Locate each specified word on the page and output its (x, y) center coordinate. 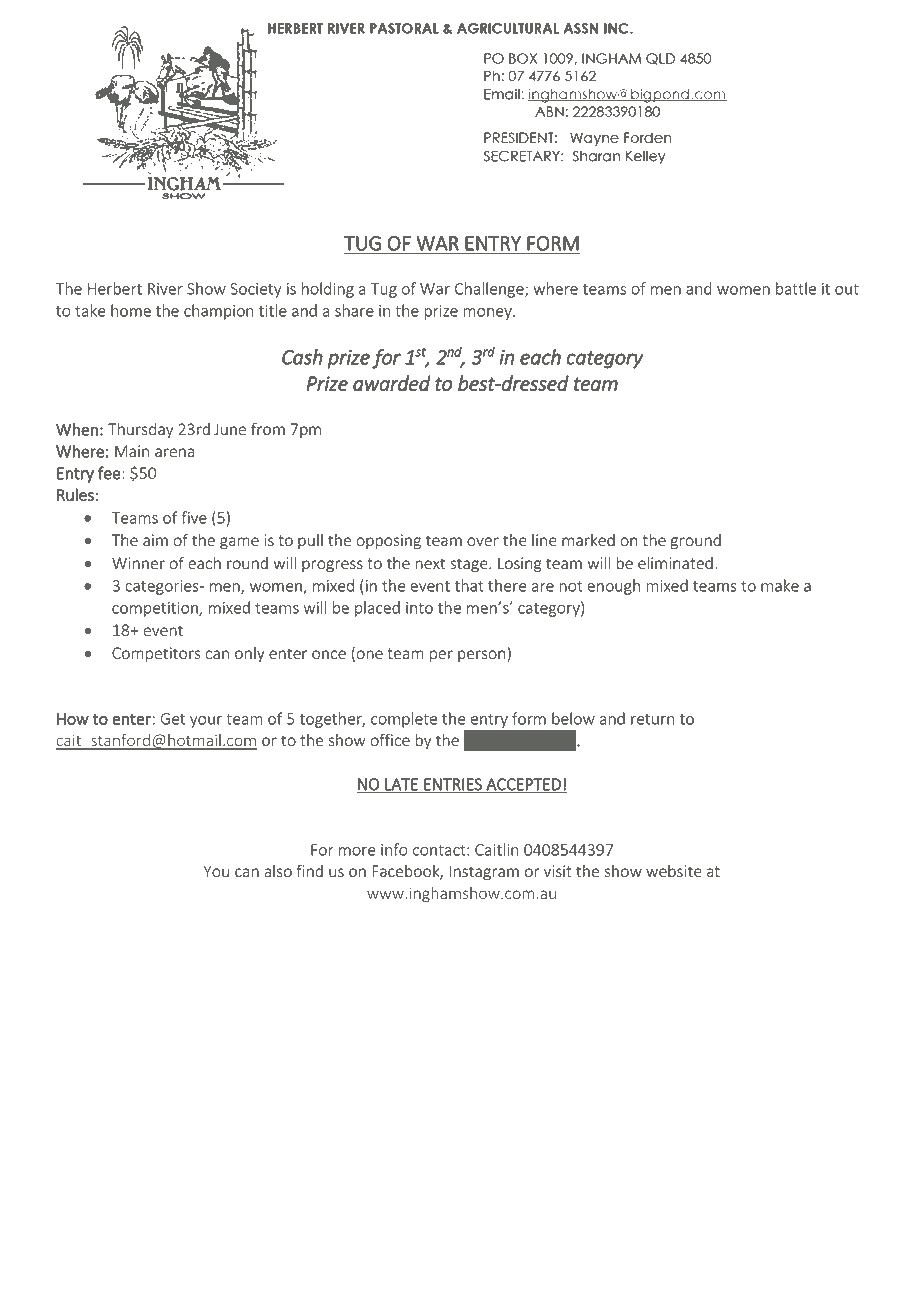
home (131, 310)
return (653, 719)
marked (588, 540)
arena (174, 453)
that (469, 585)
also (278, 871)
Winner (138, 563)
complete (404, 720)
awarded (392, 383)
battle (796, 288)
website (674, 871)
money (489, 314)
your (206, 722)
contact (440, 850)
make (780, 585)
